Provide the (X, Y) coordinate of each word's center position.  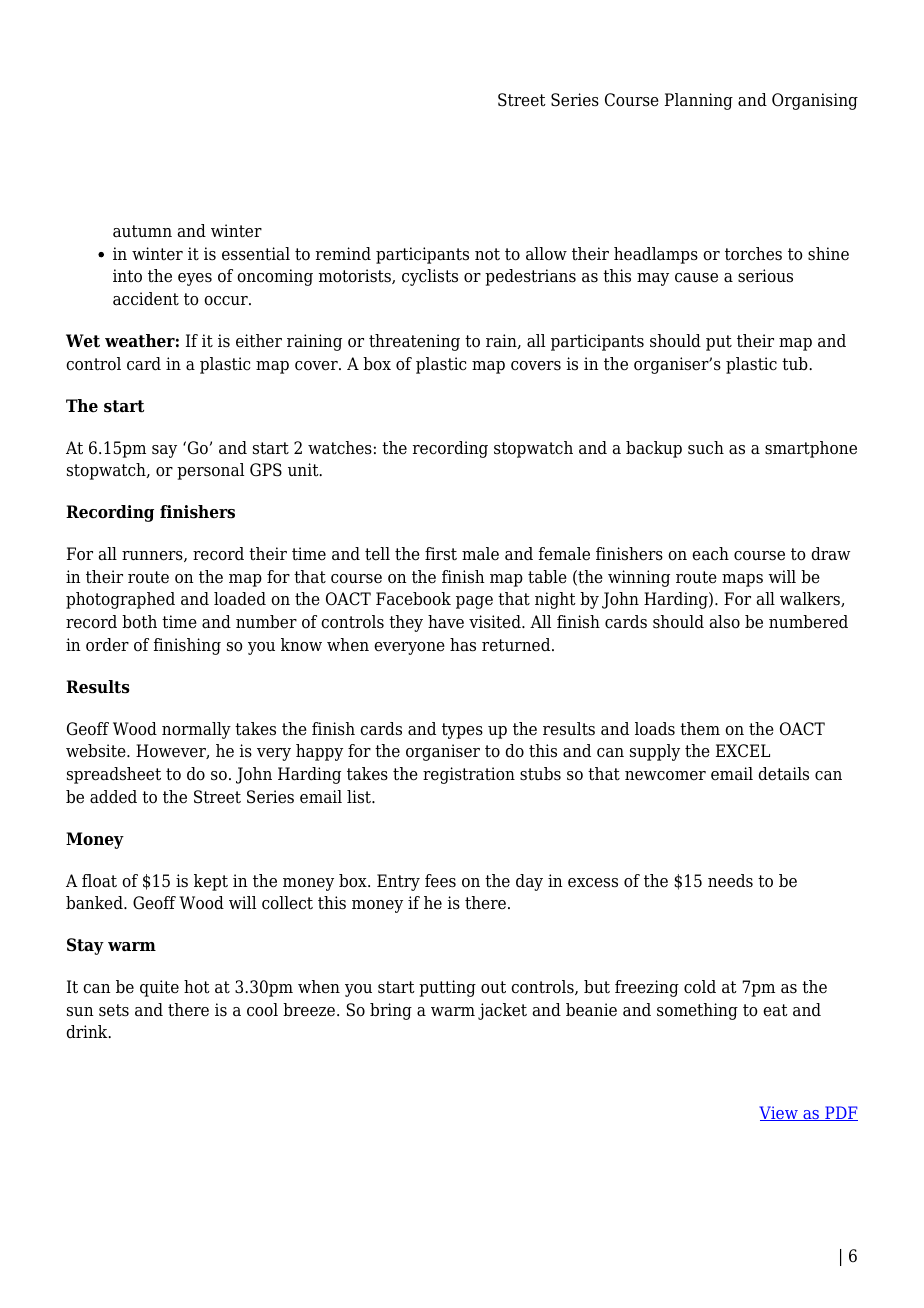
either (259, 341)
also (725, 622)
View (779, 1113)
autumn (142, 231)
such (706, 448)
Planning (699, 101)
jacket (502, 1011)
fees (440, 881)
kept (211, 882)
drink (88, 1031)
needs (730, 881)
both (139, 622)
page (474, 602)
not (487, 254)
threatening (414, 342)
